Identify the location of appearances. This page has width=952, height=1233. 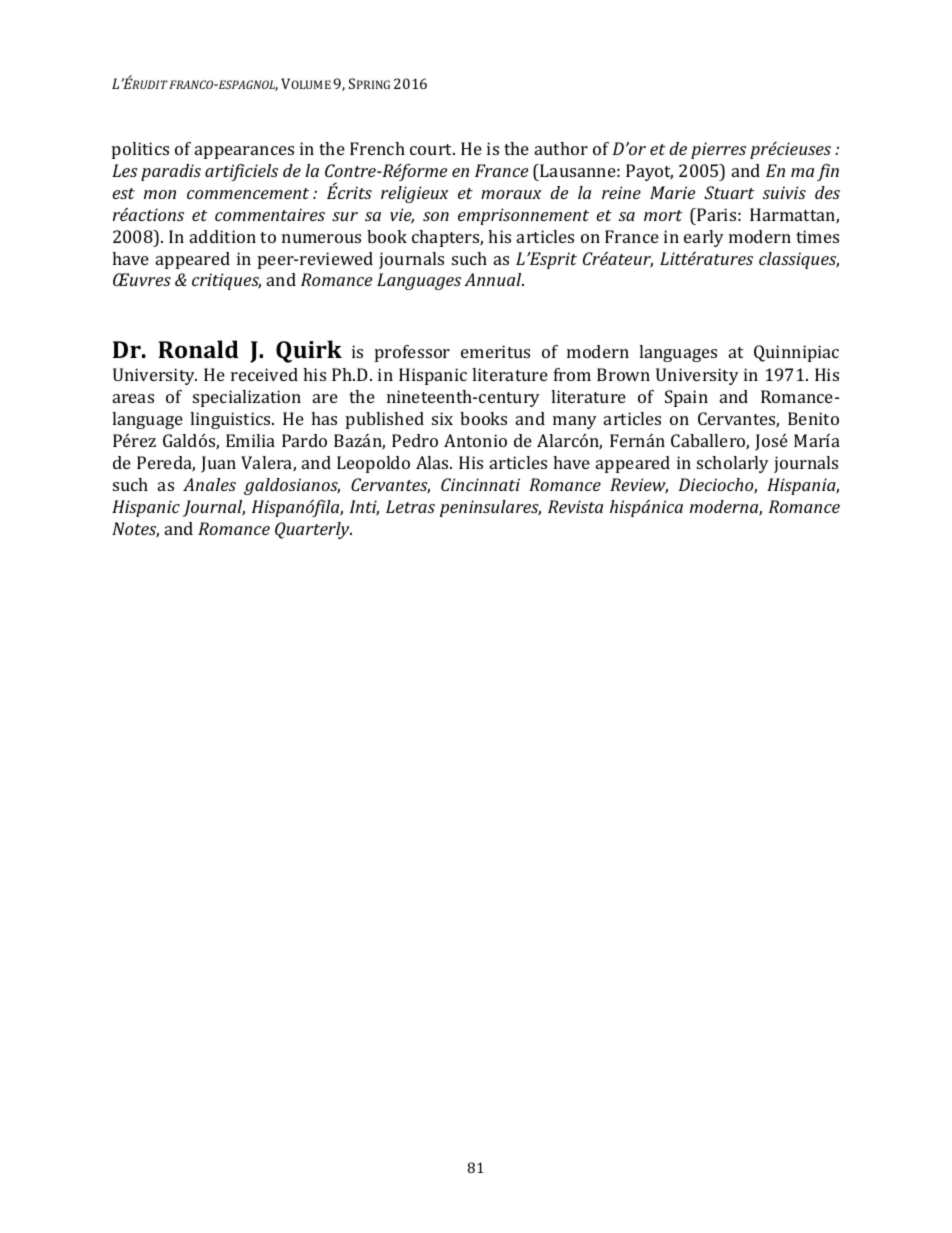
(244, 152).
